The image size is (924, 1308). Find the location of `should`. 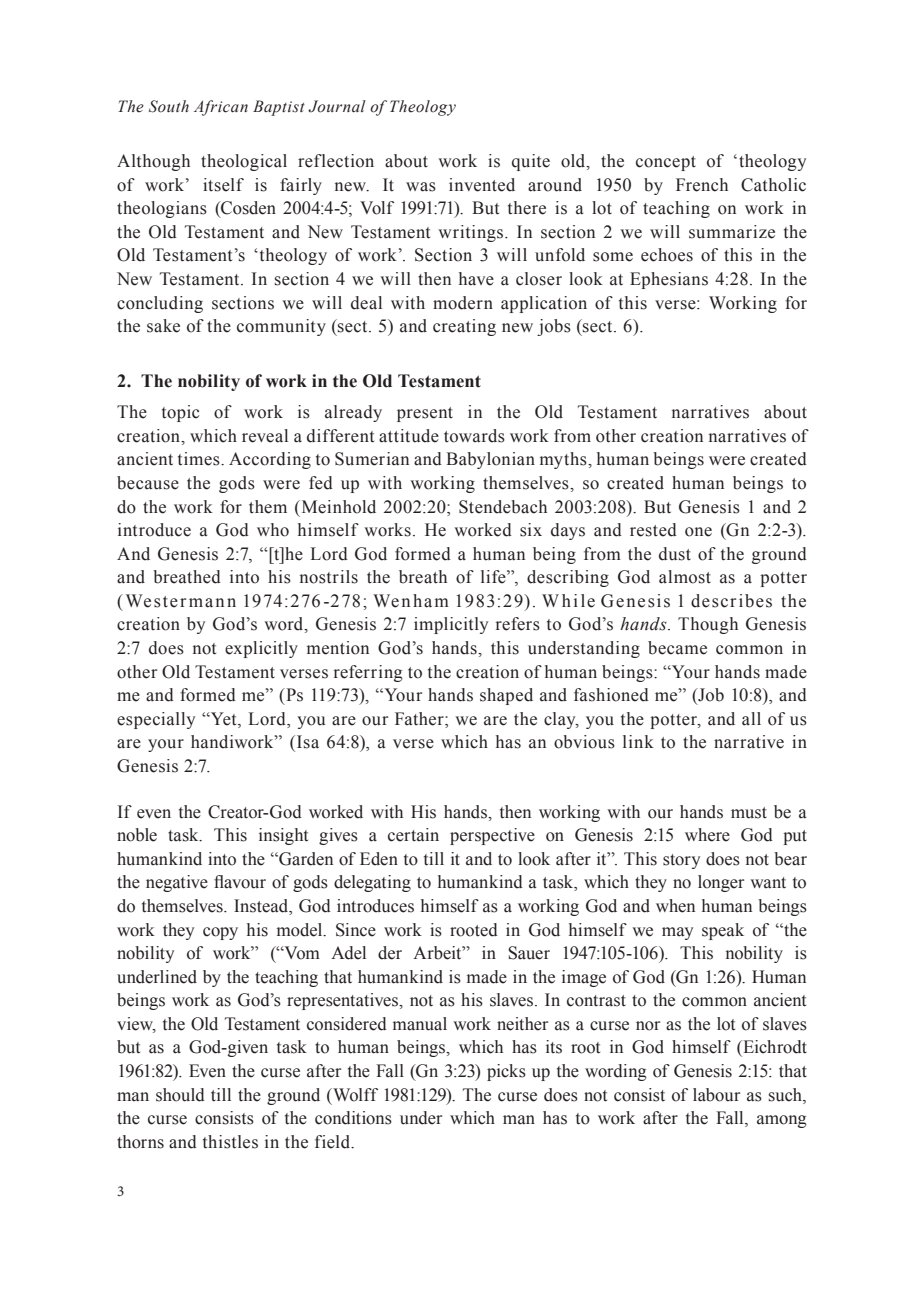

should is located at coordinates (180, 1095).
